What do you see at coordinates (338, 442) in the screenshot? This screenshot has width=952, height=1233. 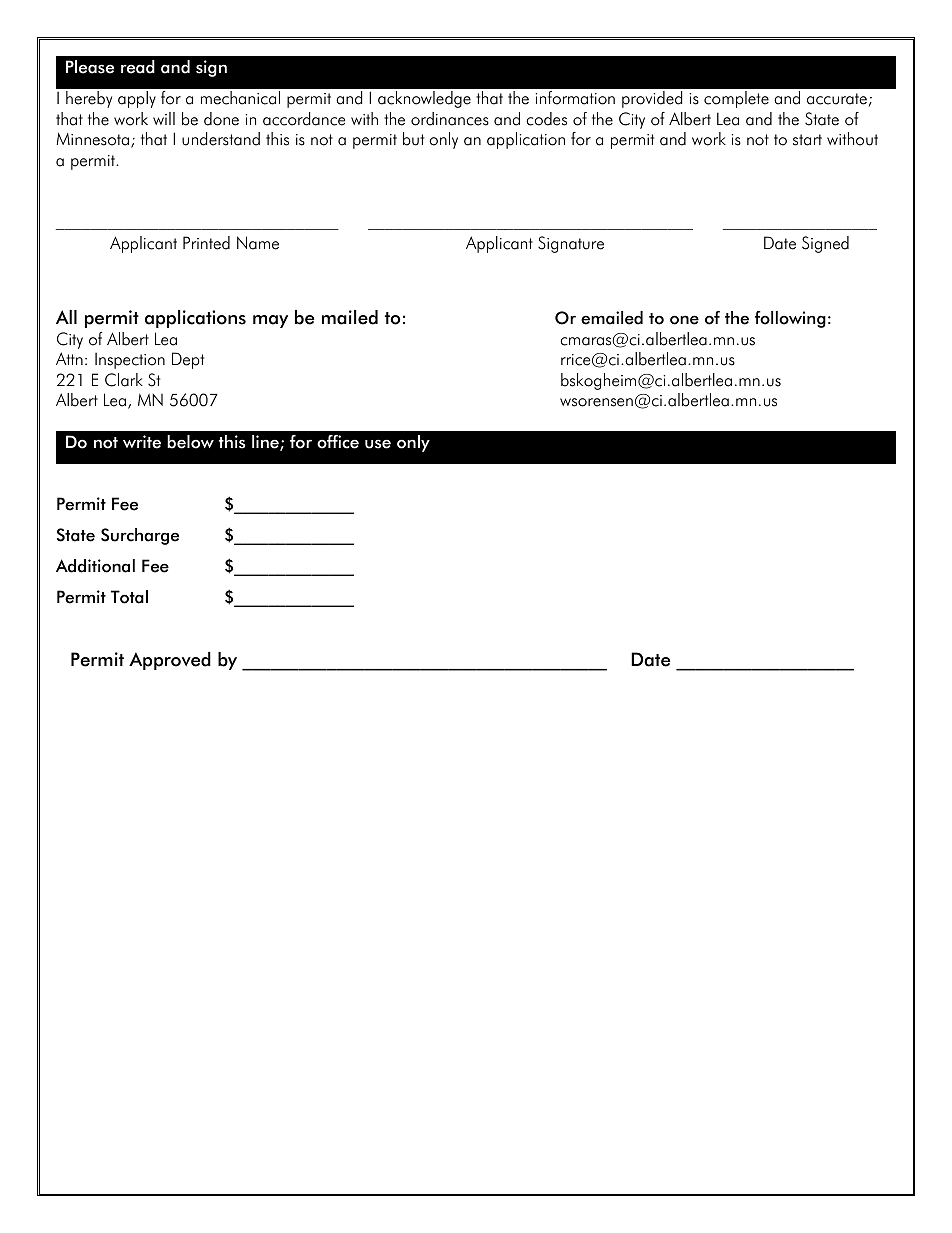 I see `office` at bounding box center [338, 442].
